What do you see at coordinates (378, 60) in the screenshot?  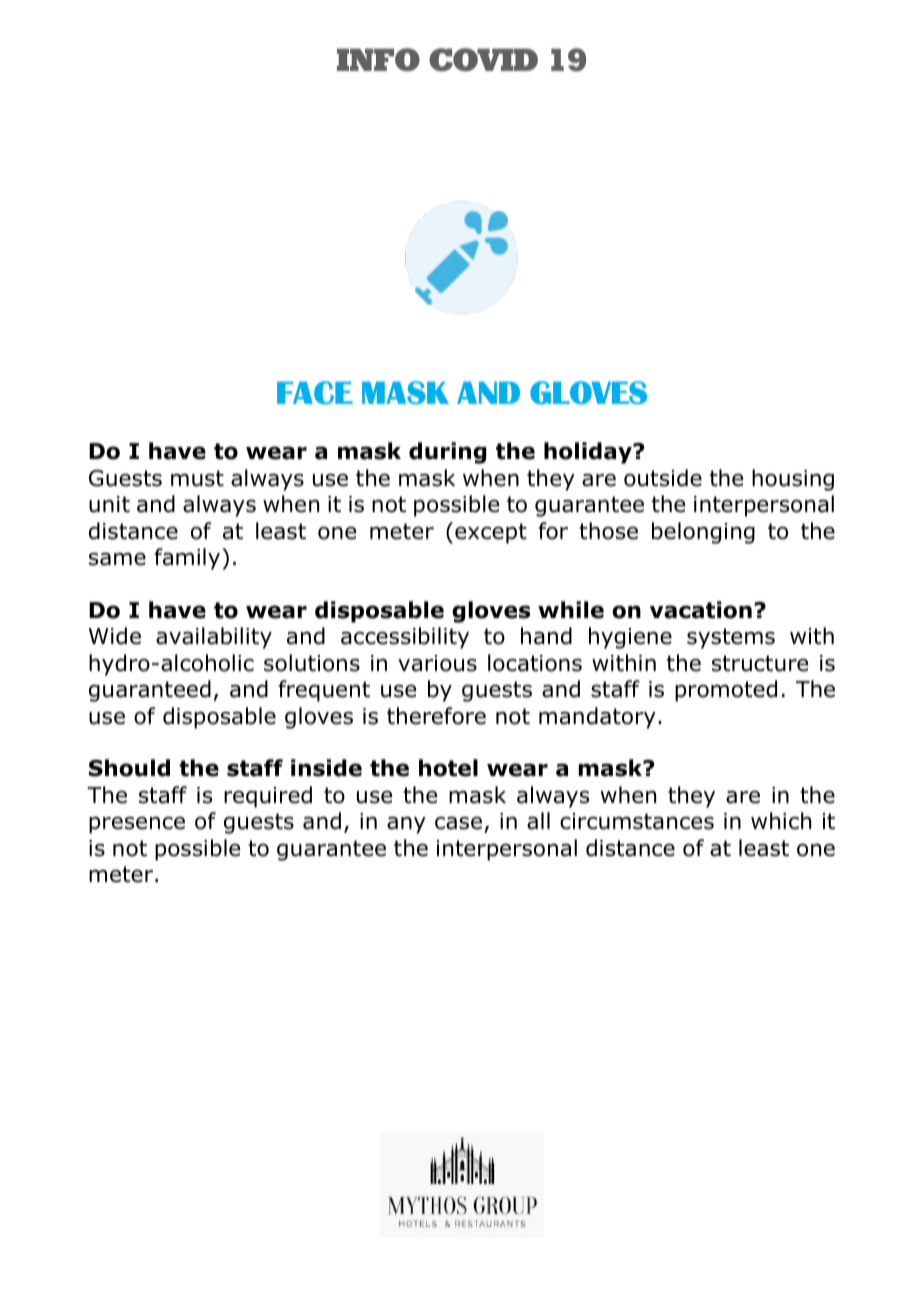 I see `INFO` at bounding box center [378, 60].
